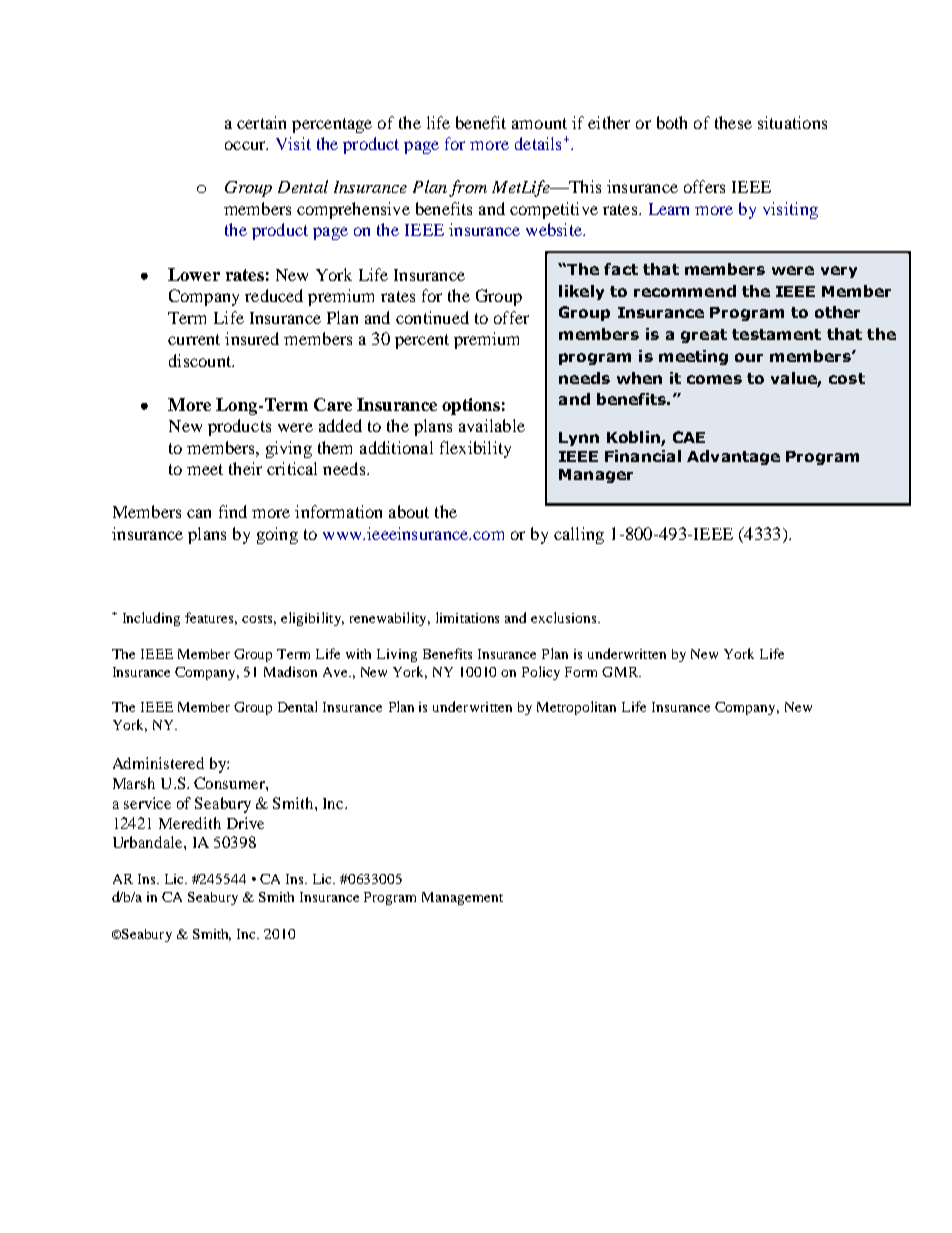 The height and width of the screenshot is (1233, 952). Describe the element at coordinates (462, 898) in the screenshot. I see `Management` at that location.
